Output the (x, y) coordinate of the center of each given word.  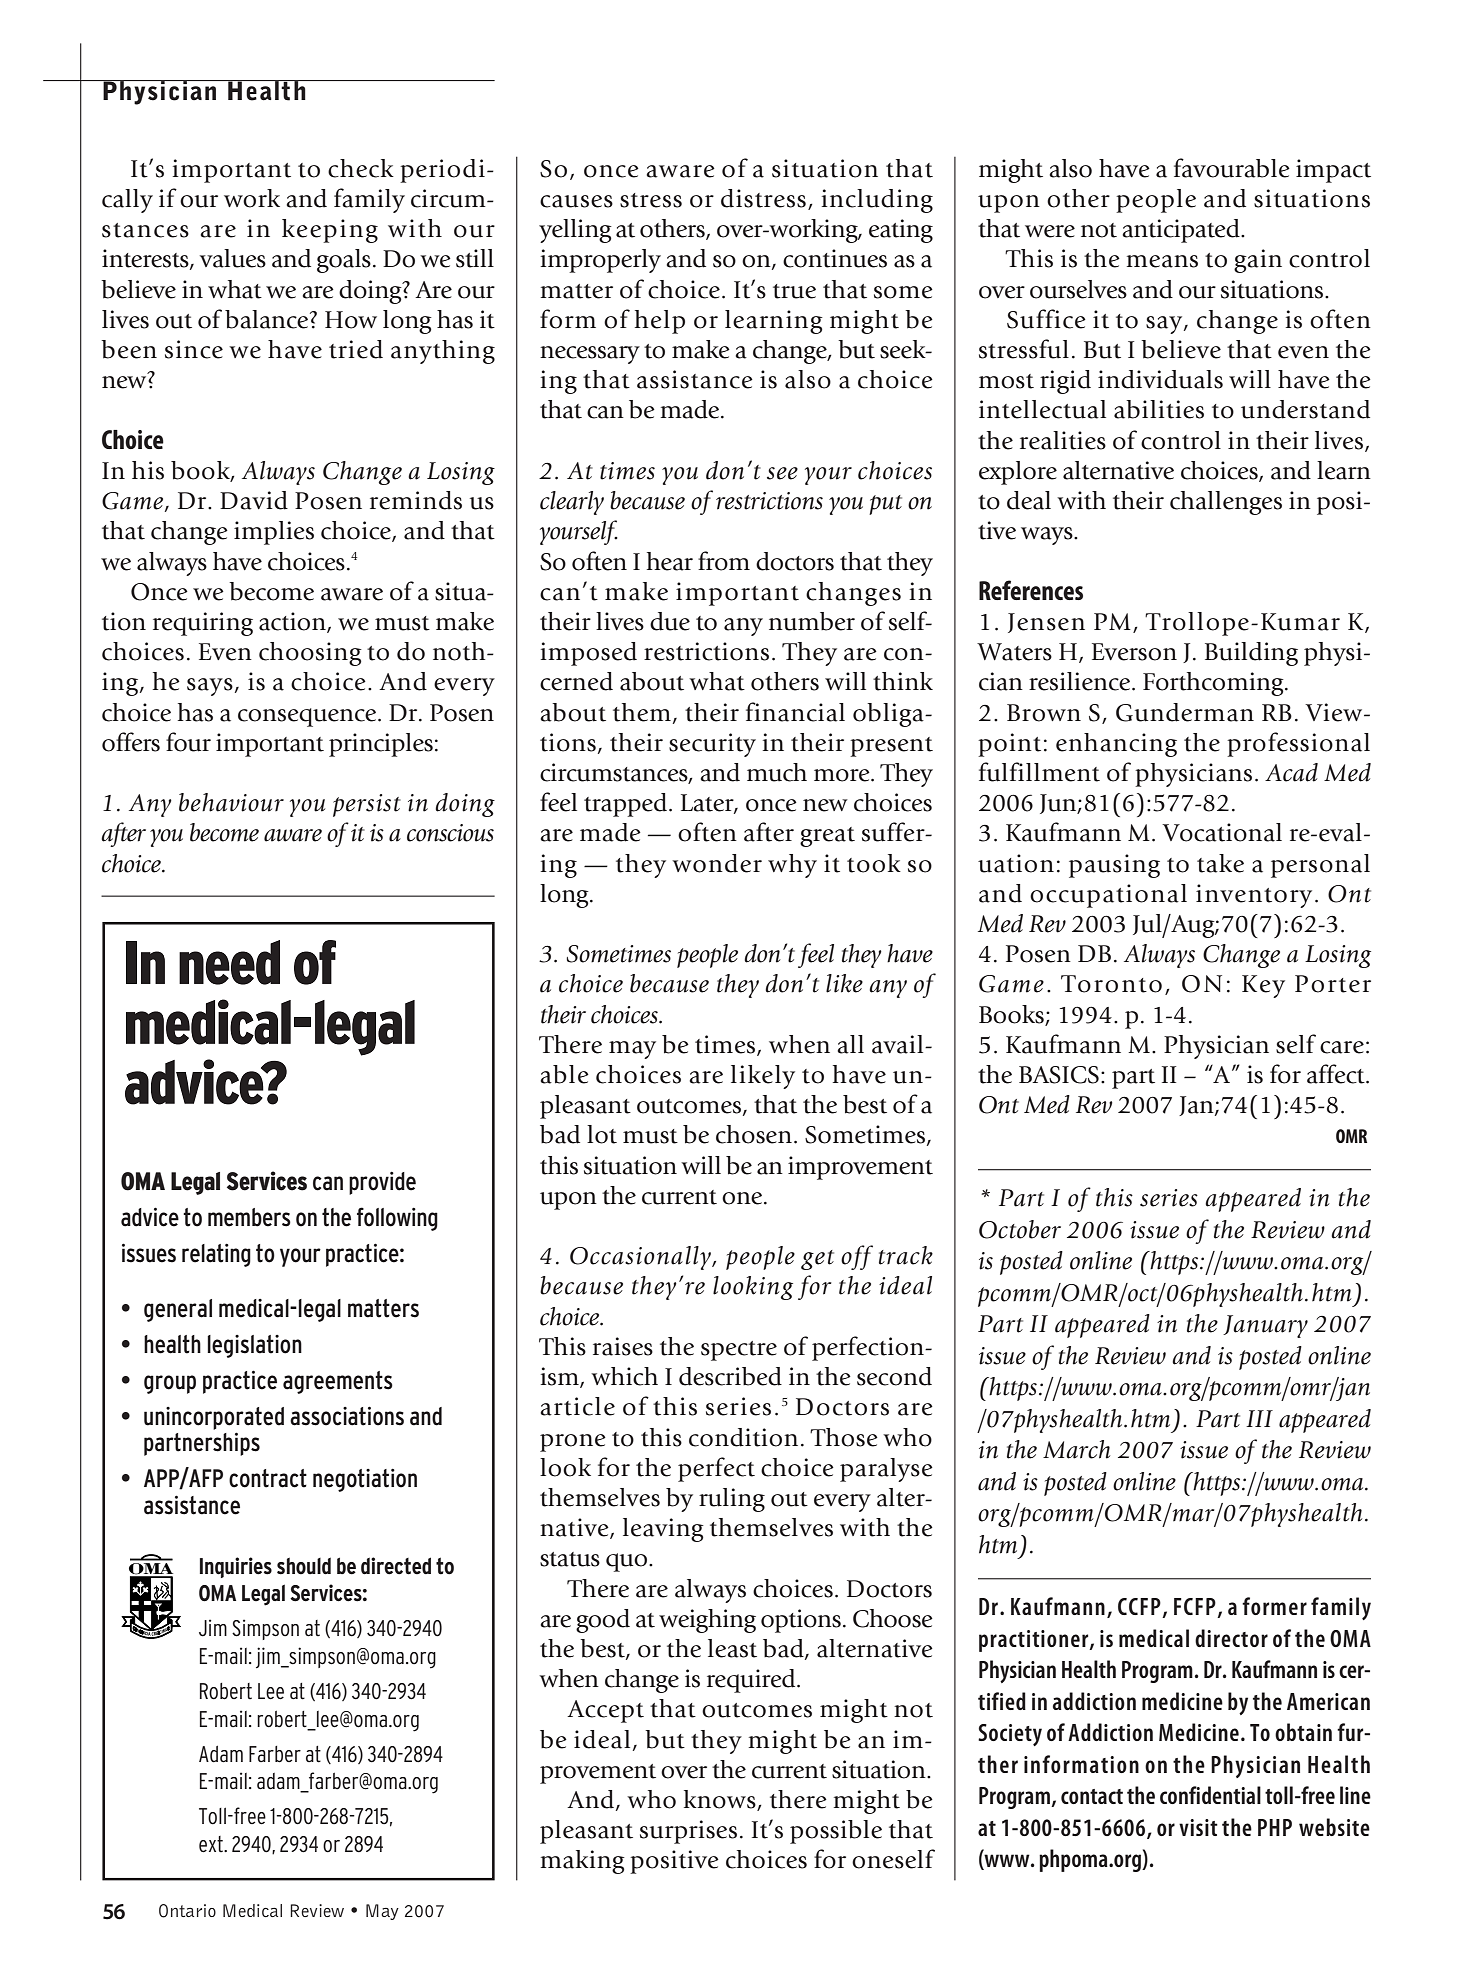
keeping (330, 231)
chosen (754, 1134)
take (1220, 863)
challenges (1226, 503)
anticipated (1182, 231)
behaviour (231, 802)
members (249, 1217)
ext (212, 1844)
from (724, 561)
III (1259, 1418)
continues (835, 258)
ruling (732, 1500)
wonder (717, 863)
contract (268, 1478)
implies (274, 533)
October (1020, 1229)
